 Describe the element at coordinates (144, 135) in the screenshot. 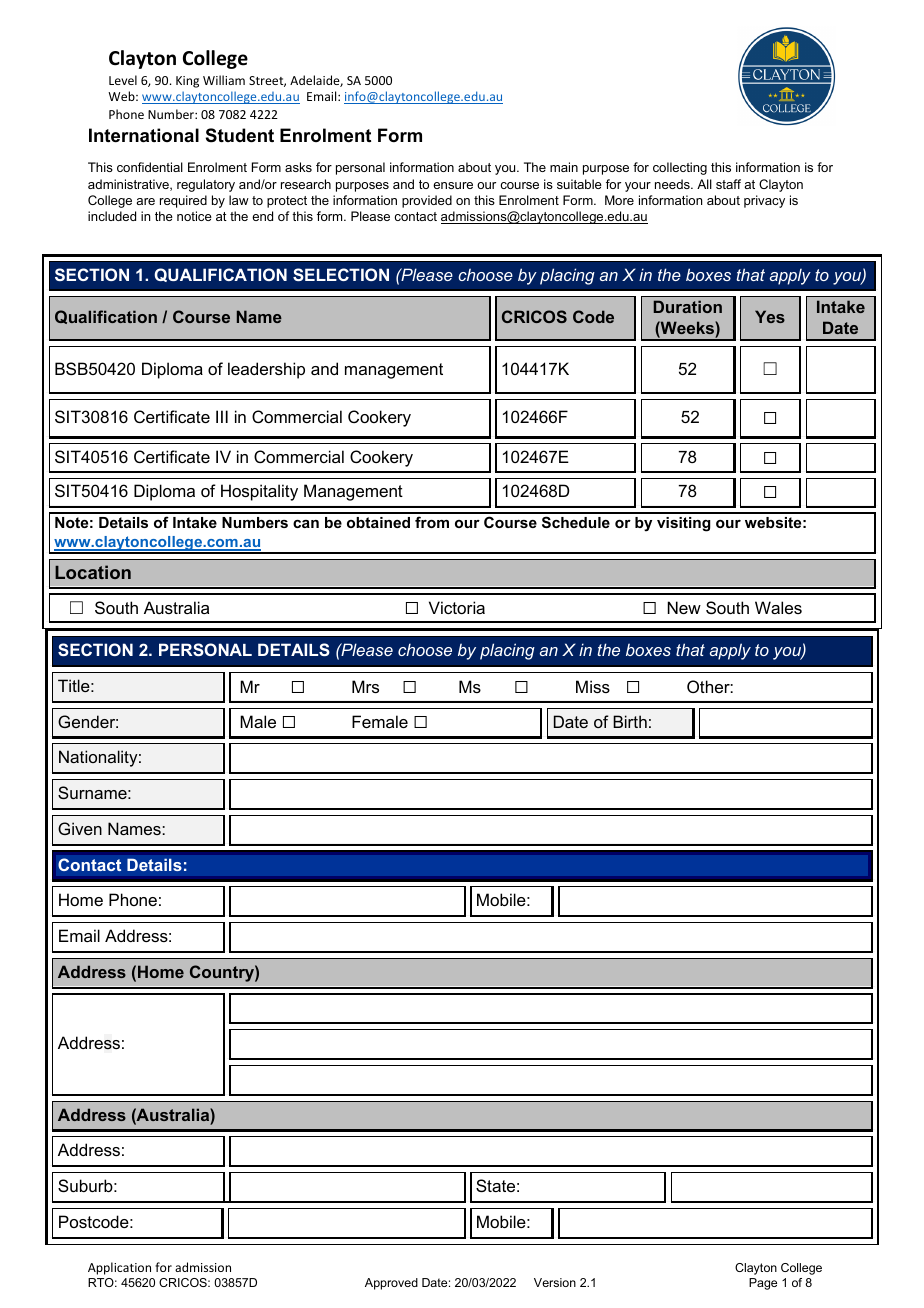

I see `International` at that location.
